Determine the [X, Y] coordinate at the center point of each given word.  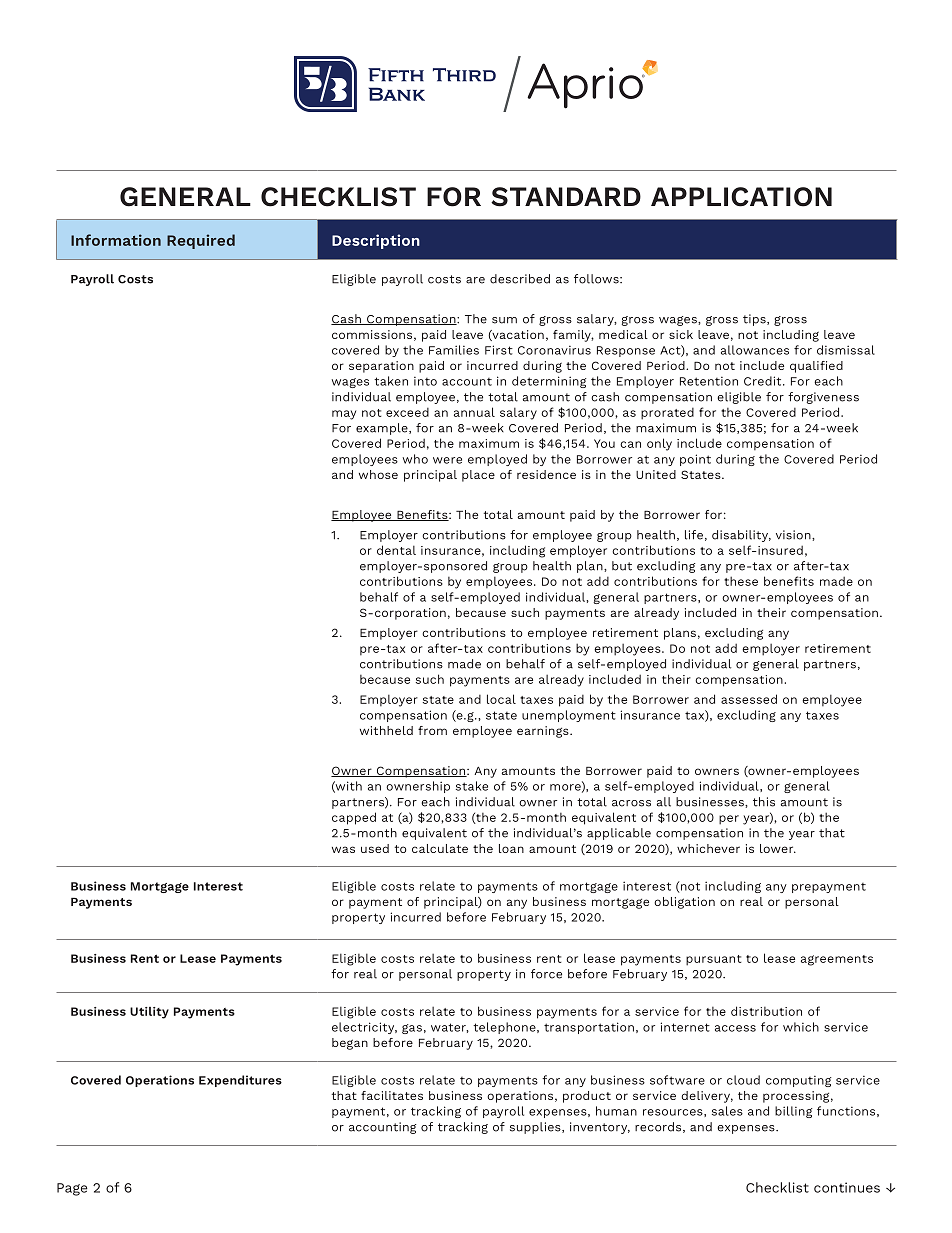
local [501, 699]
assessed [749, 699]
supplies [536, 1128]
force [546, 974]
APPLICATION [741, 197]
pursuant [713, 960]
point [695, 460]
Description [376, 241]
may [344, 415]
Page [72, 1189]
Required [201, 241]
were [447, 460]
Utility [149, 1013]
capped [354, 818]
